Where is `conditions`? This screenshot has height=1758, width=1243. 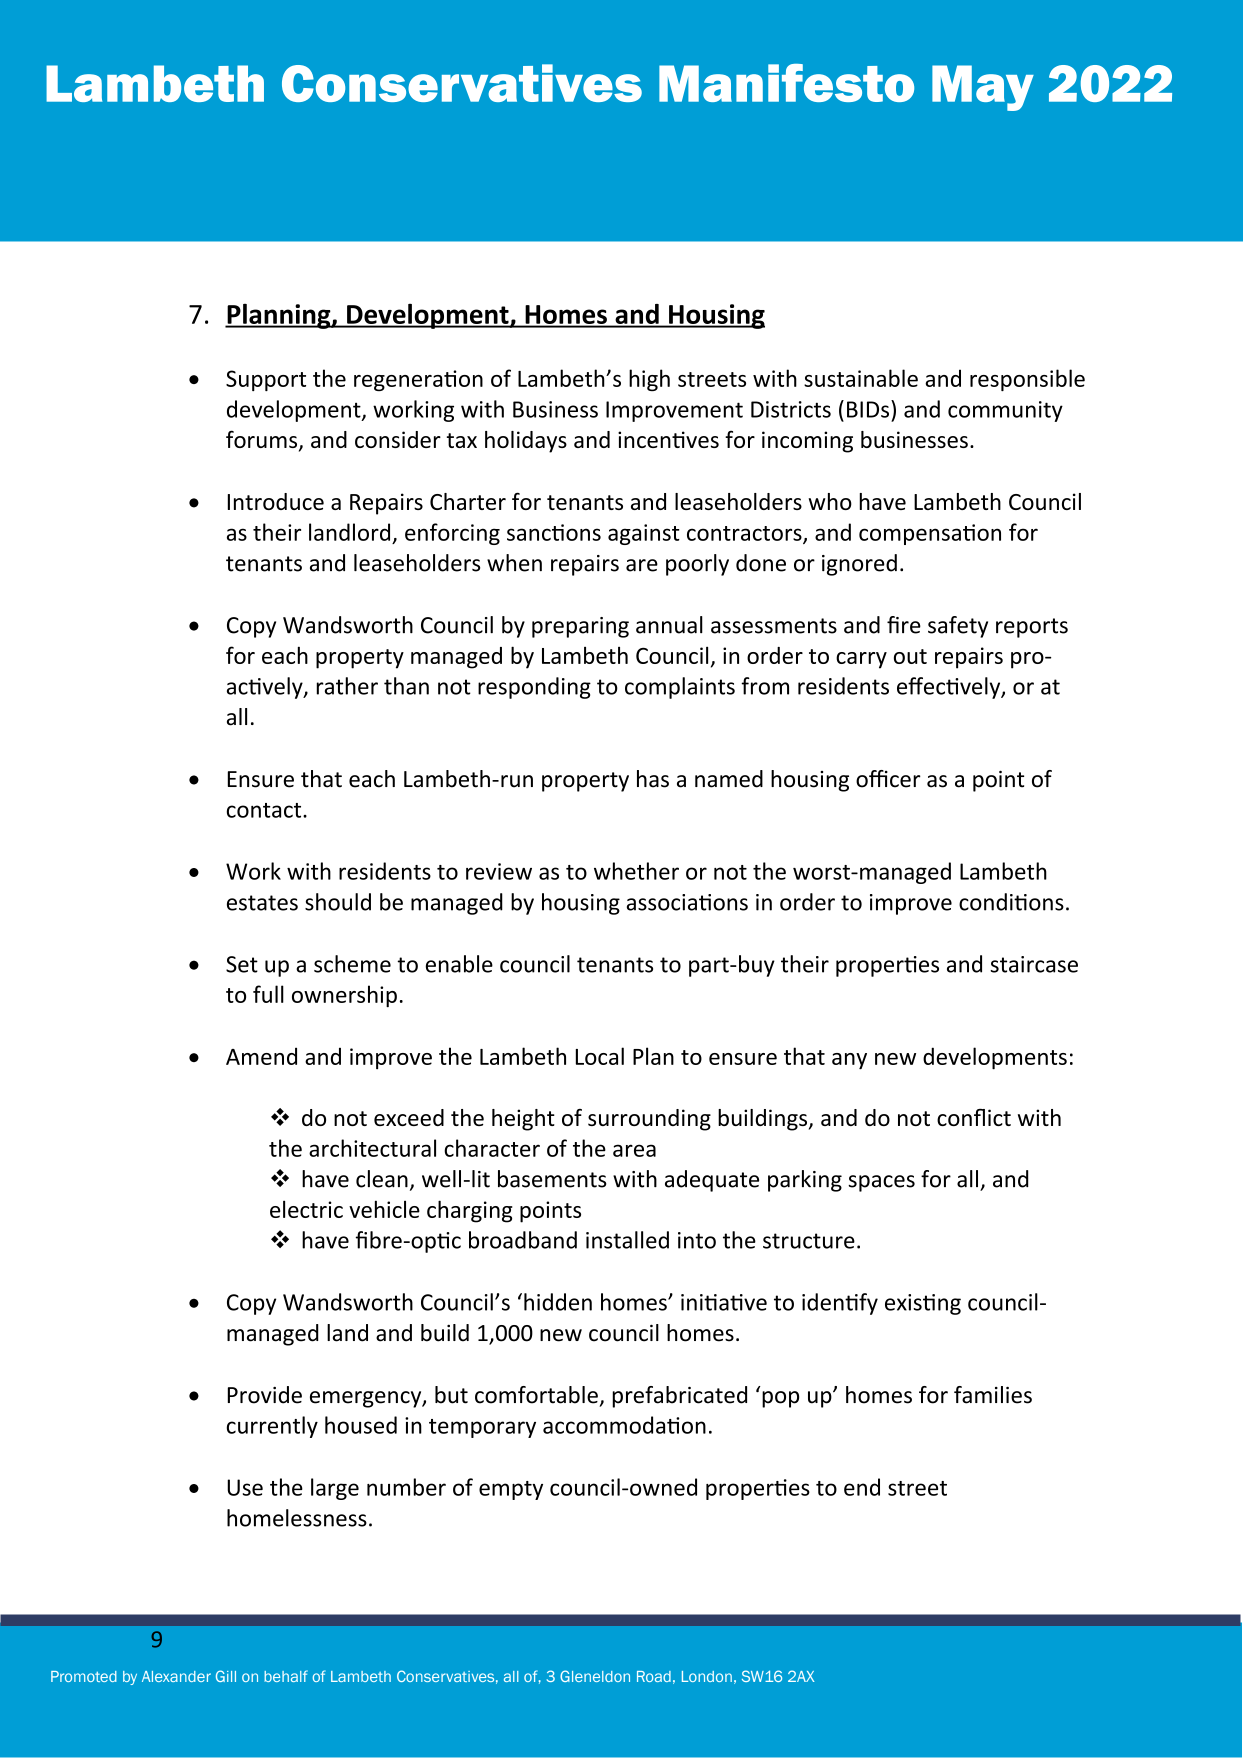 conditions is located at coordinates (1011, 902).
